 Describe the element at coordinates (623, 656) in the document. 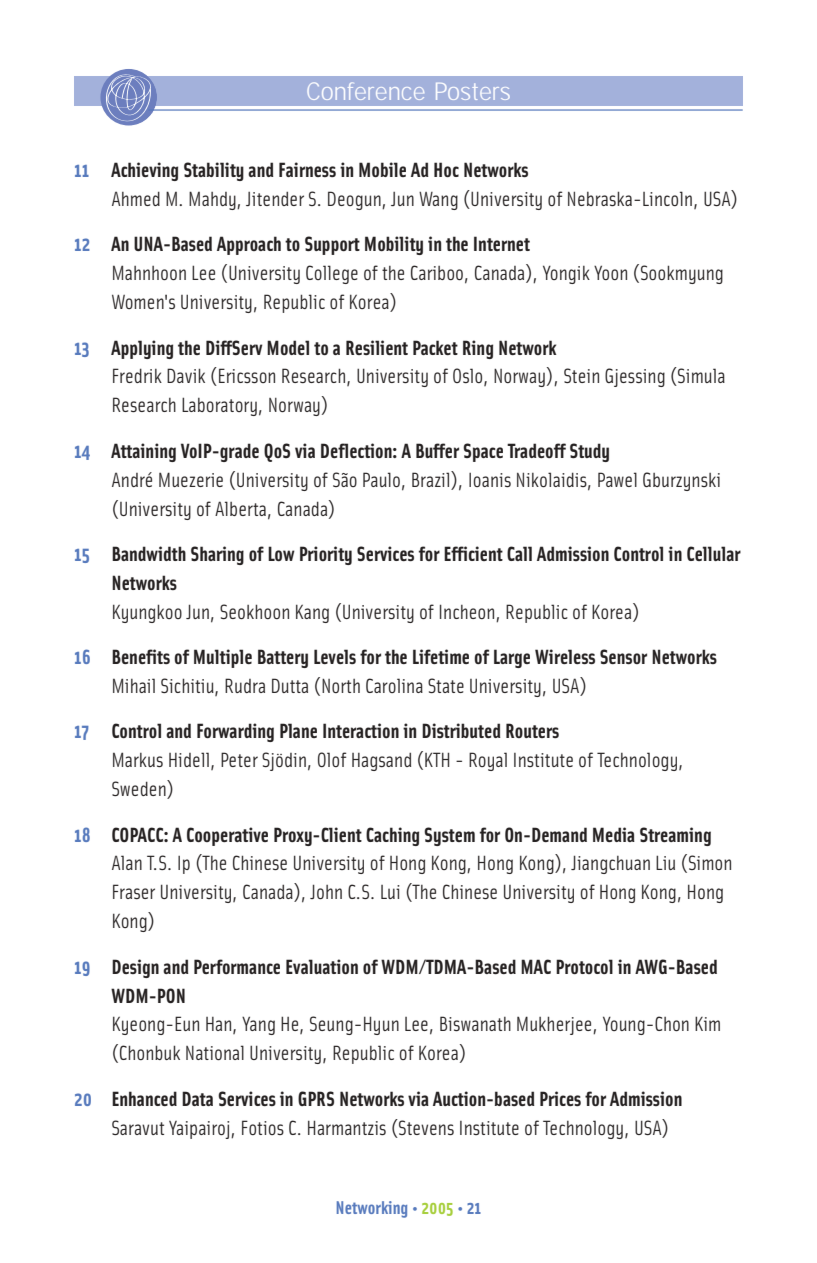

I see `Sensor` at that location.
